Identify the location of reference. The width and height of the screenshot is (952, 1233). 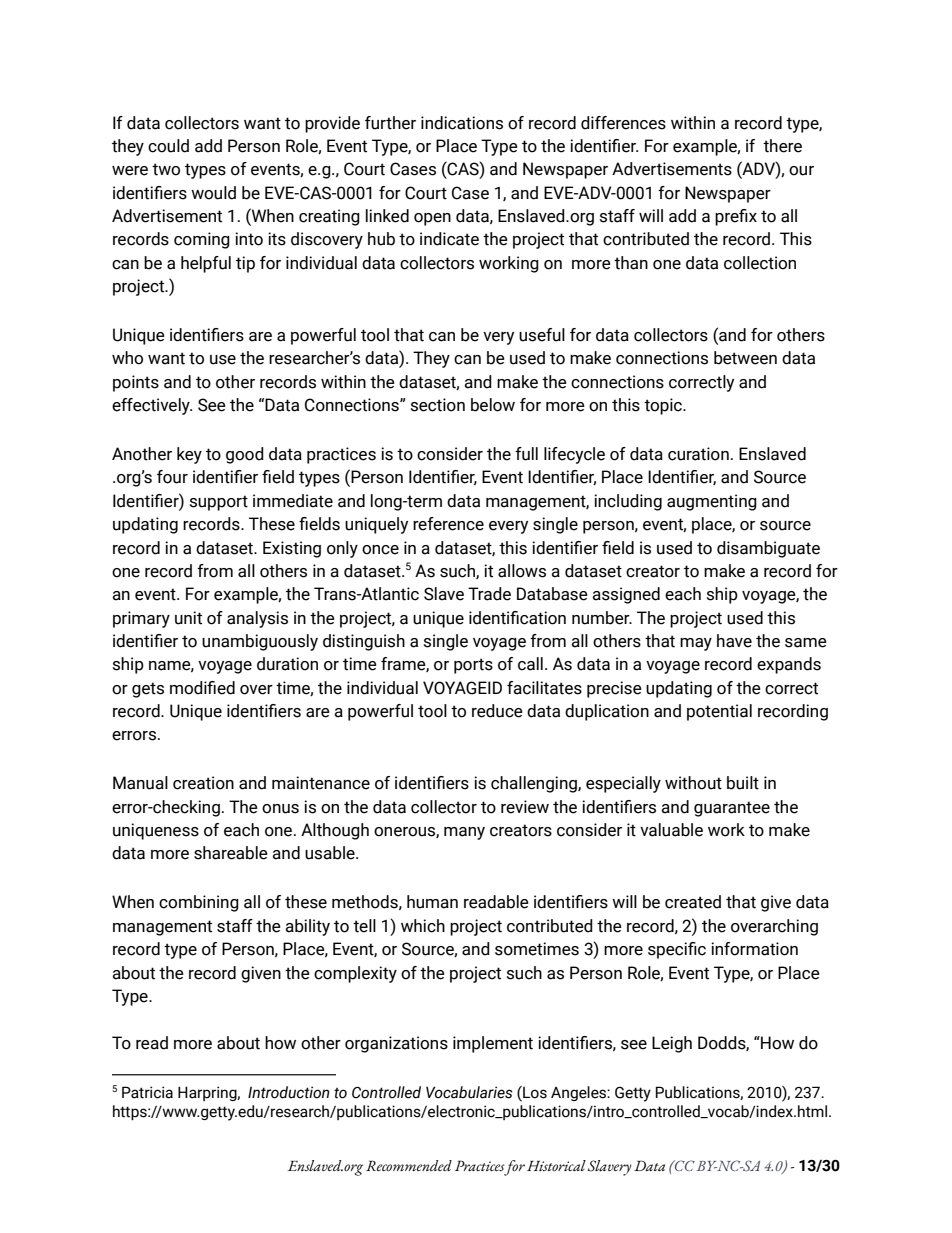
(448, 524).
